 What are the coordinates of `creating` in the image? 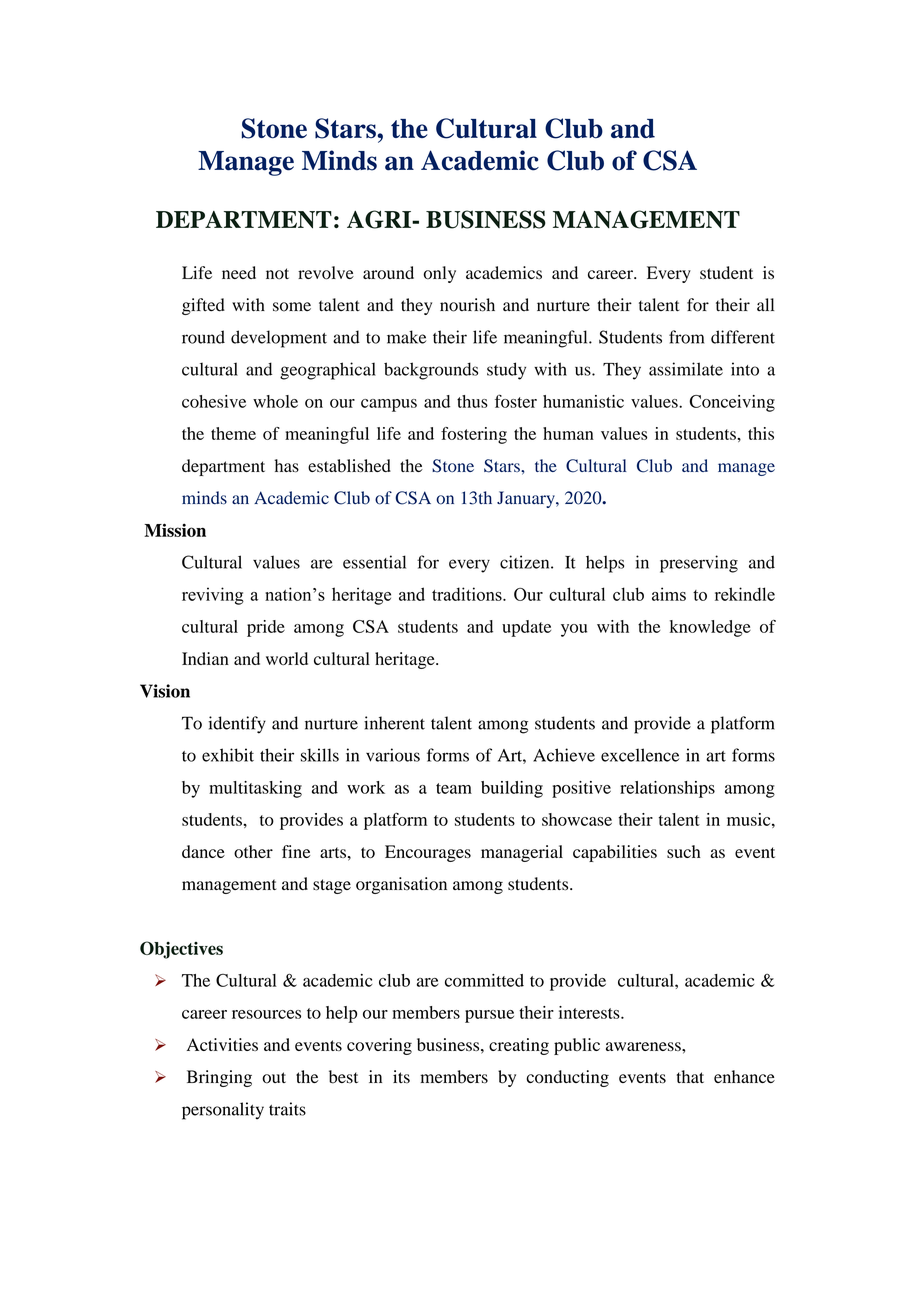 It's located at (519, 1046).
